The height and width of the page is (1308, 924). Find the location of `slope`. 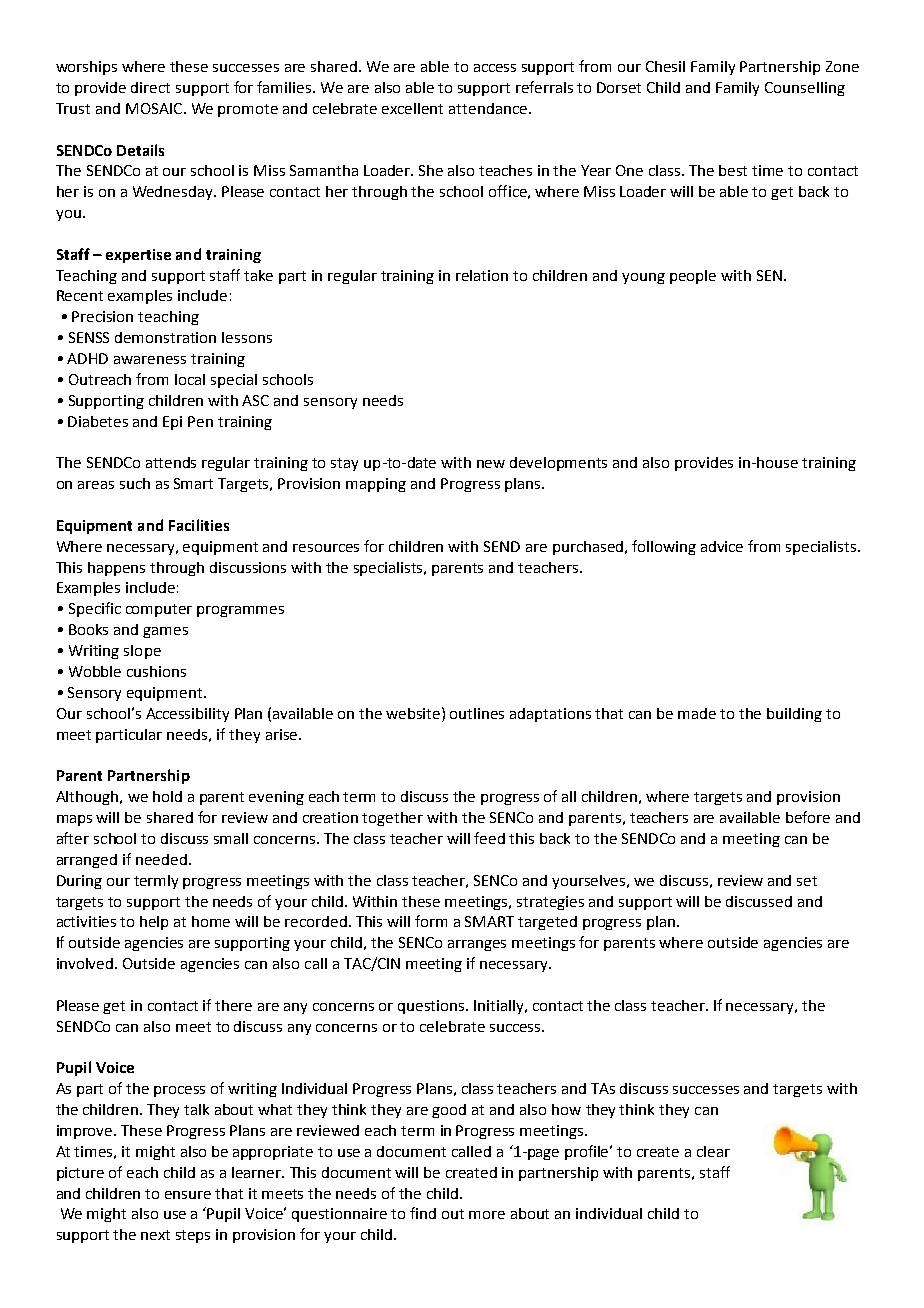

slope is located at coordinates (142, 652).
